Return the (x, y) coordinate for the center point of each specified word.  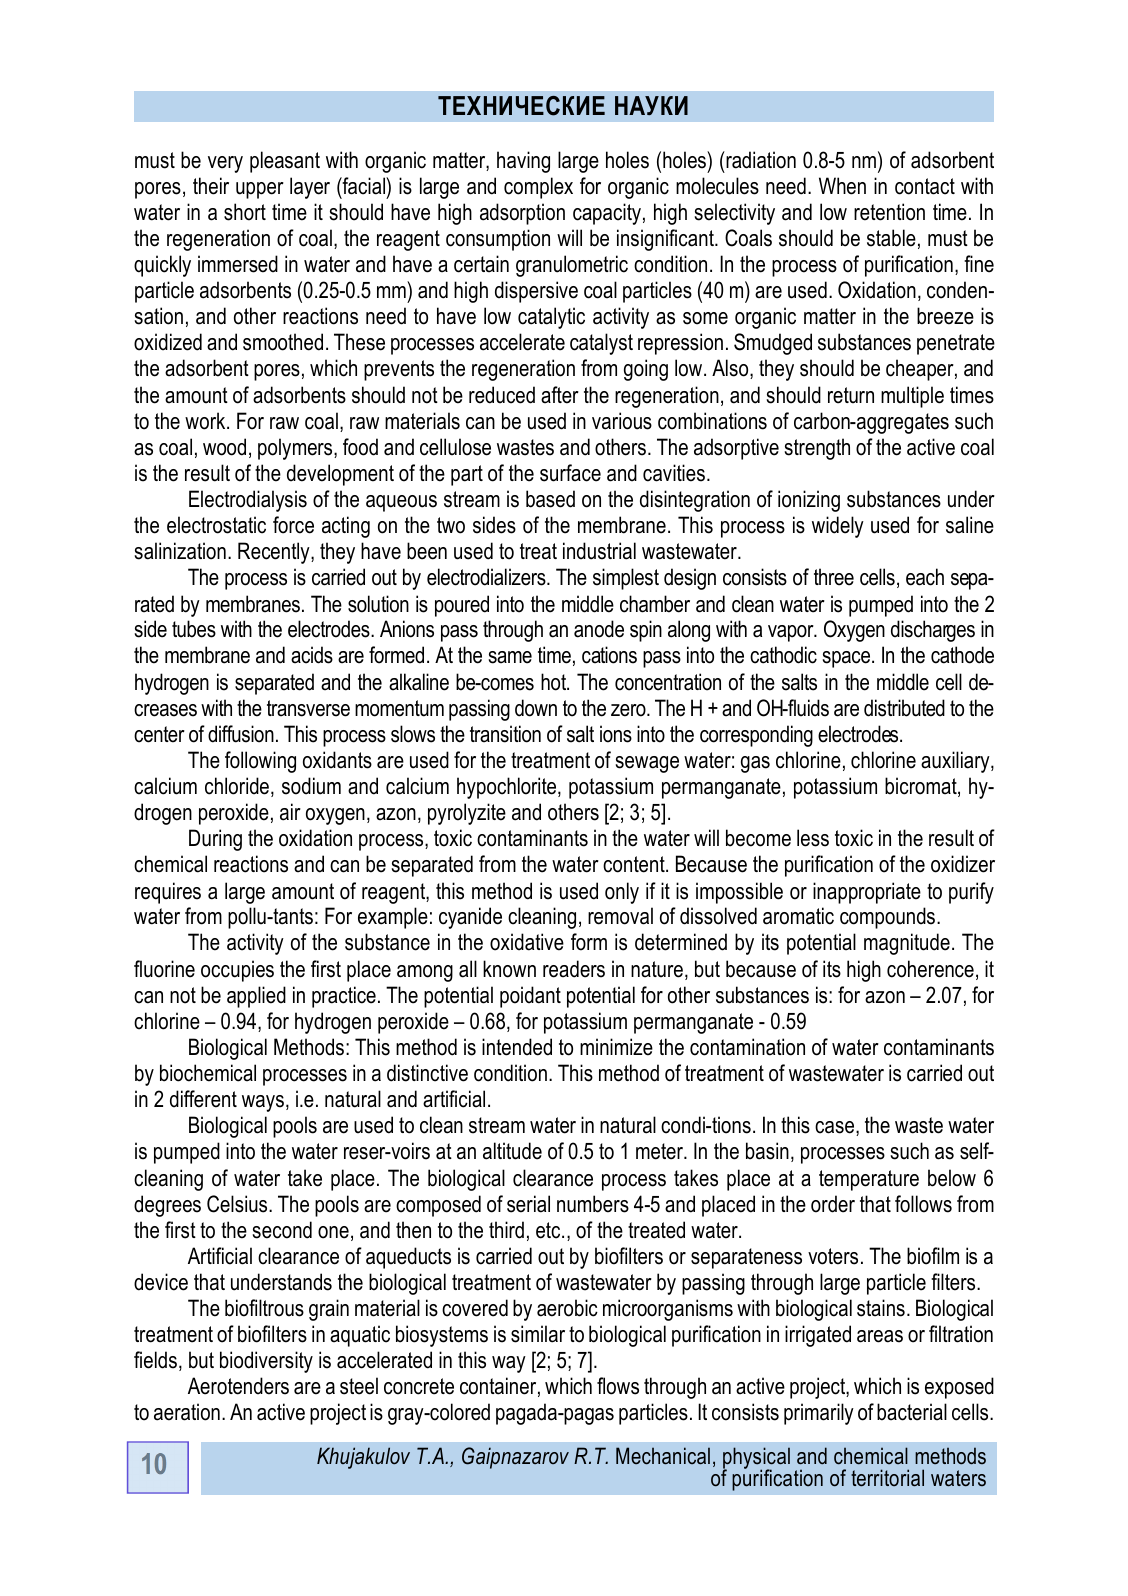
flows (618, 1386)
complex (538, 188)
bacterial (912, 1412)
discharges (933, 631)
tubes (194, 629)
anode (599, 629)
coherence (930, 969)
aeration (187, 1412)
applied (256, 997)
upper (260, 190)
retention (889, 212)
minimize (616, 1047)
